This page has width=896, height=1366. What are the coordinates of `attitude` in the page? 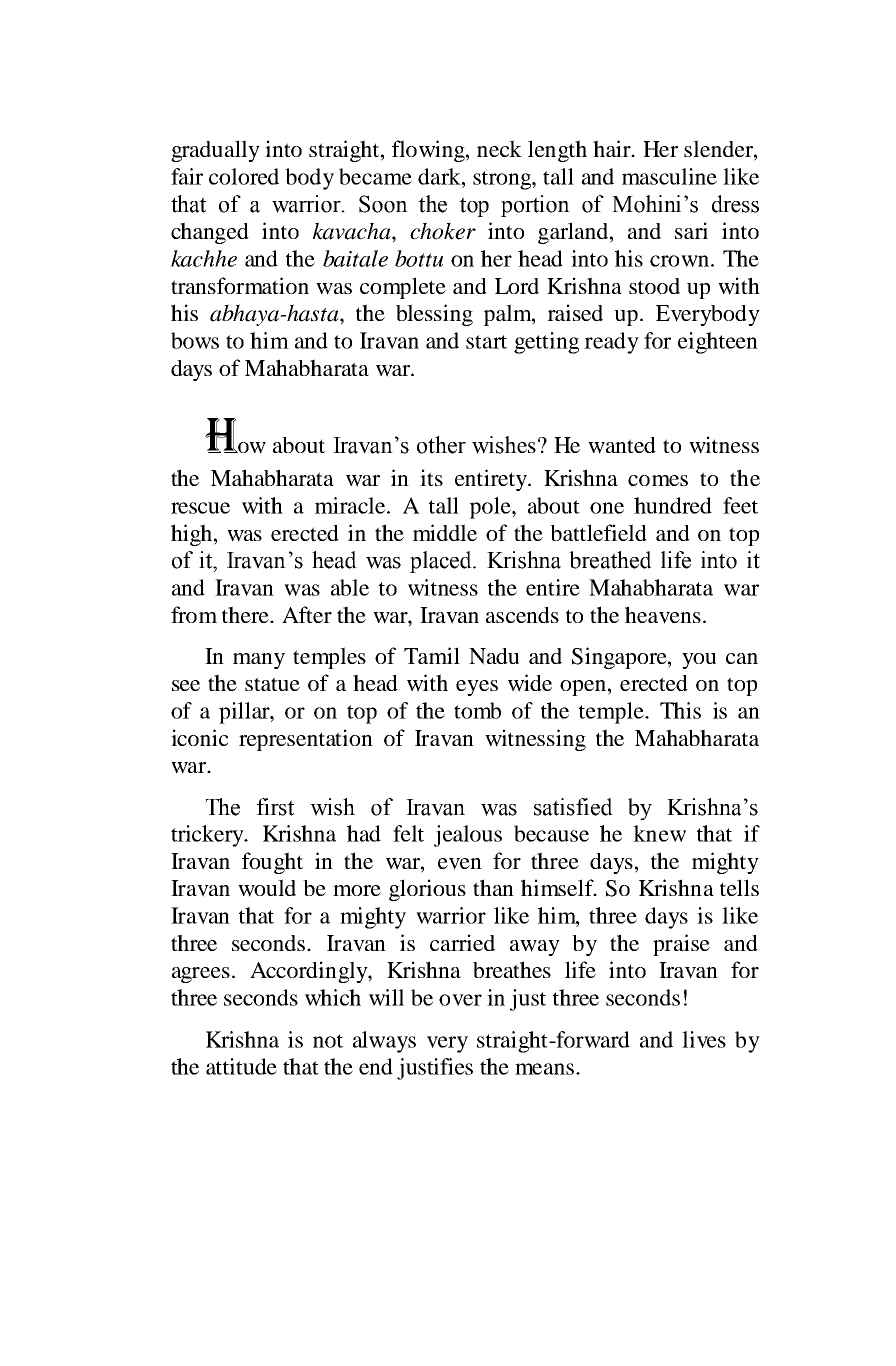 It's located at (241, 1066).
